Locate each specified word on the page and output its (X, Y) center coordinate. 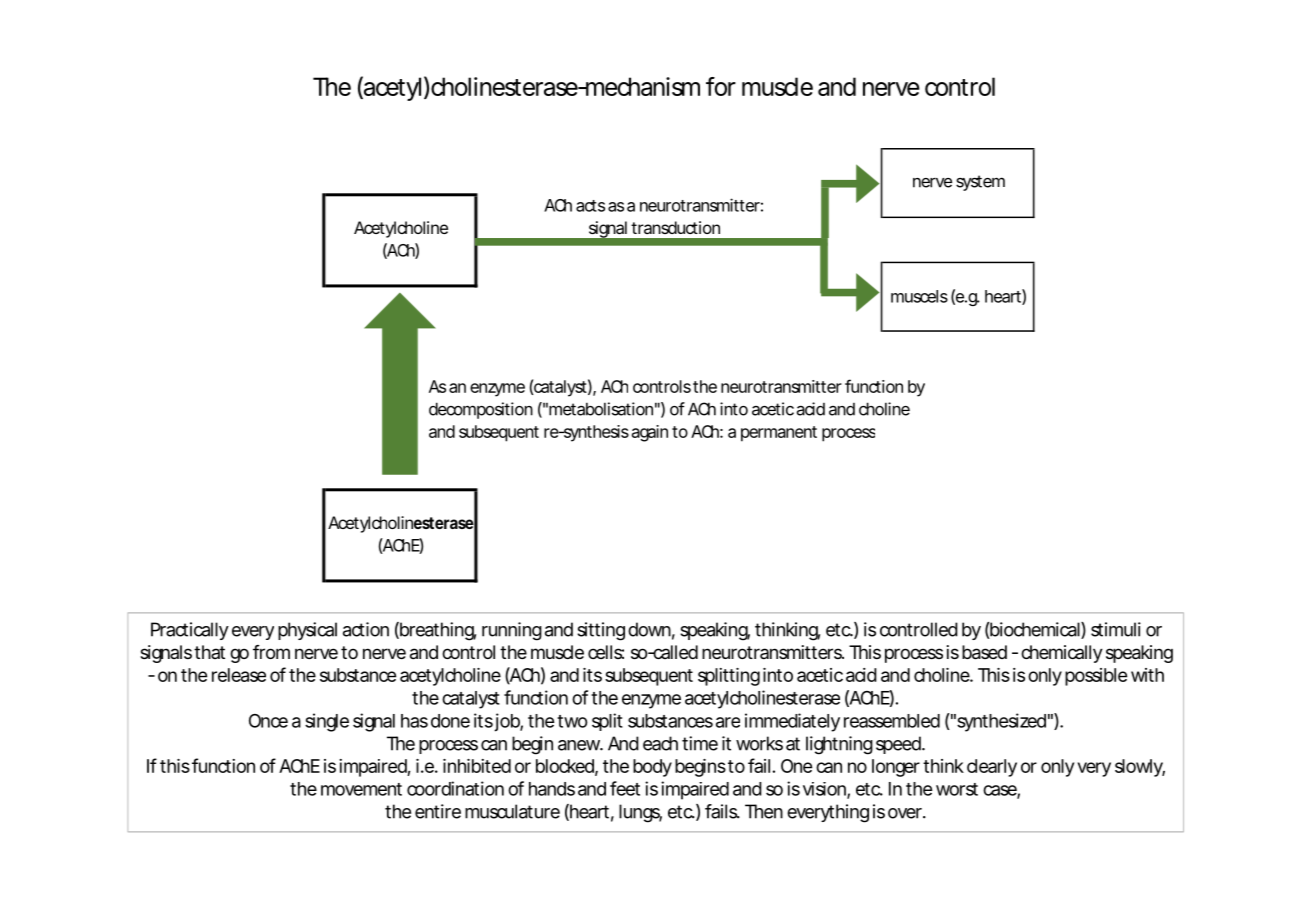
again (650, 433)
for (721, 86)
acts (590, 206)
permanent (779, 434)
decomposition (481, 410)
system (980, 183)
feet (625, 788)
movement (361, 789)
